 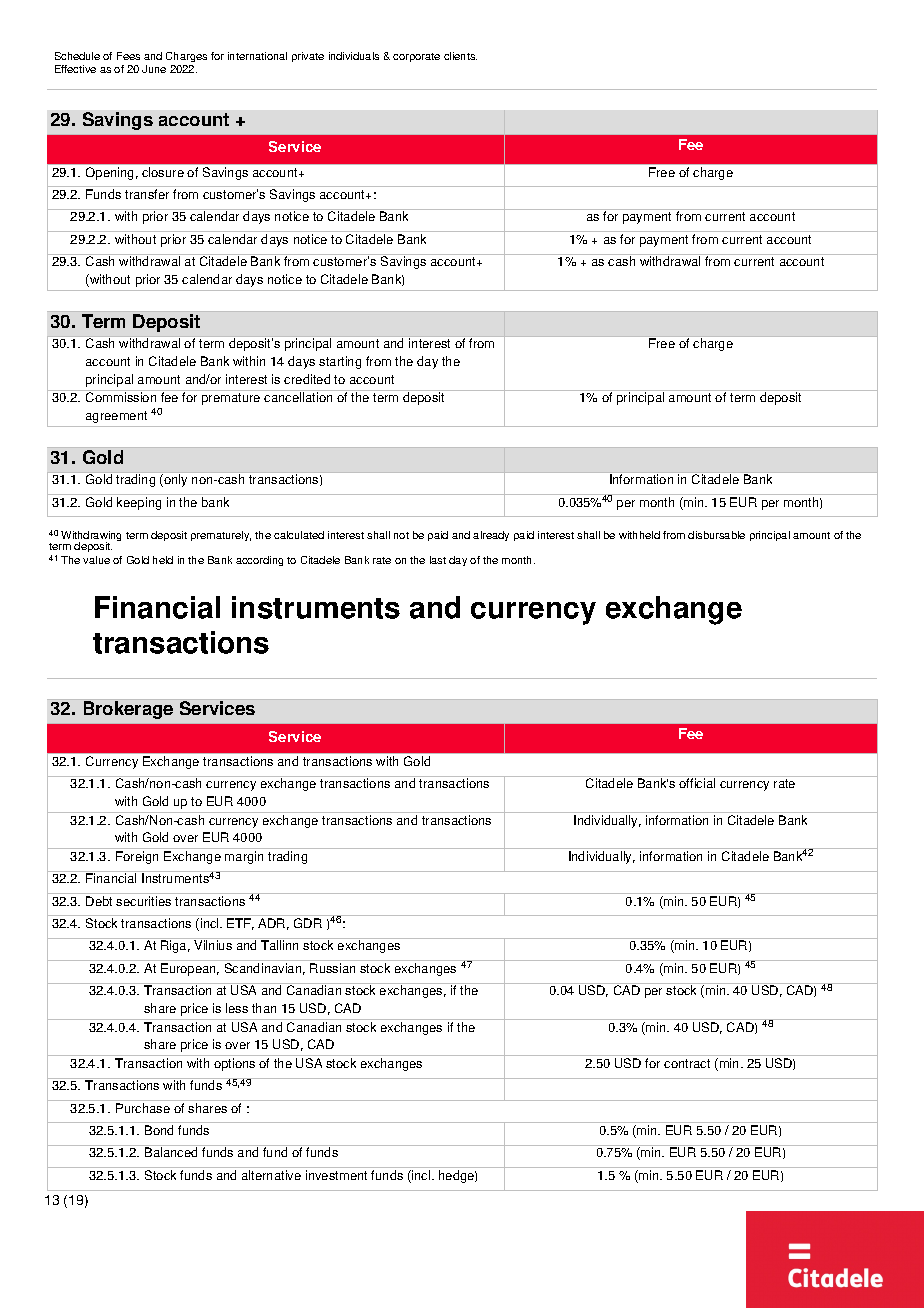 I want to click on individuals, so click(x=354, y=56).
